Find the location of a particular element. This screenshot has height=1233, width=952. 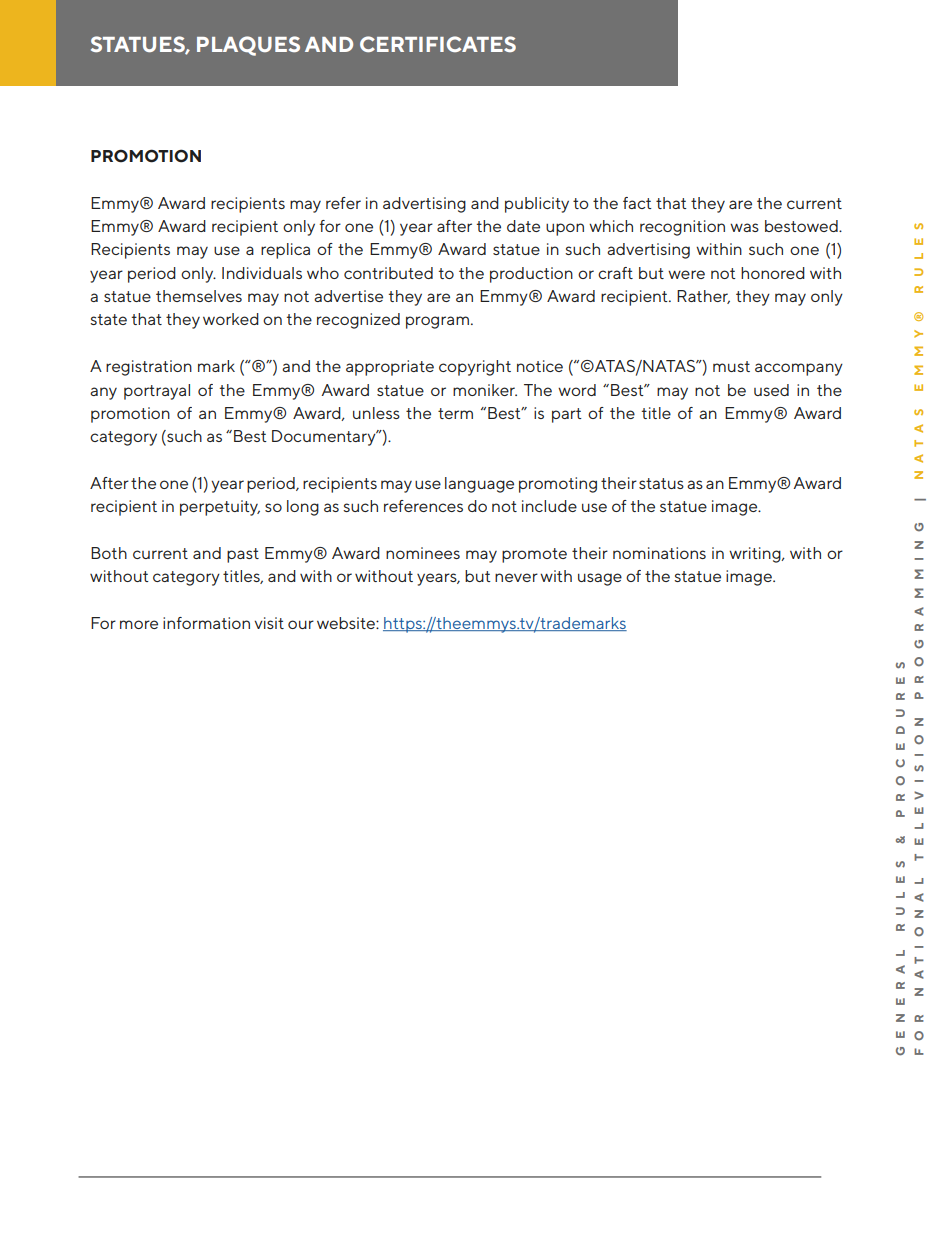

fact is located at coordinates (637, 203).
